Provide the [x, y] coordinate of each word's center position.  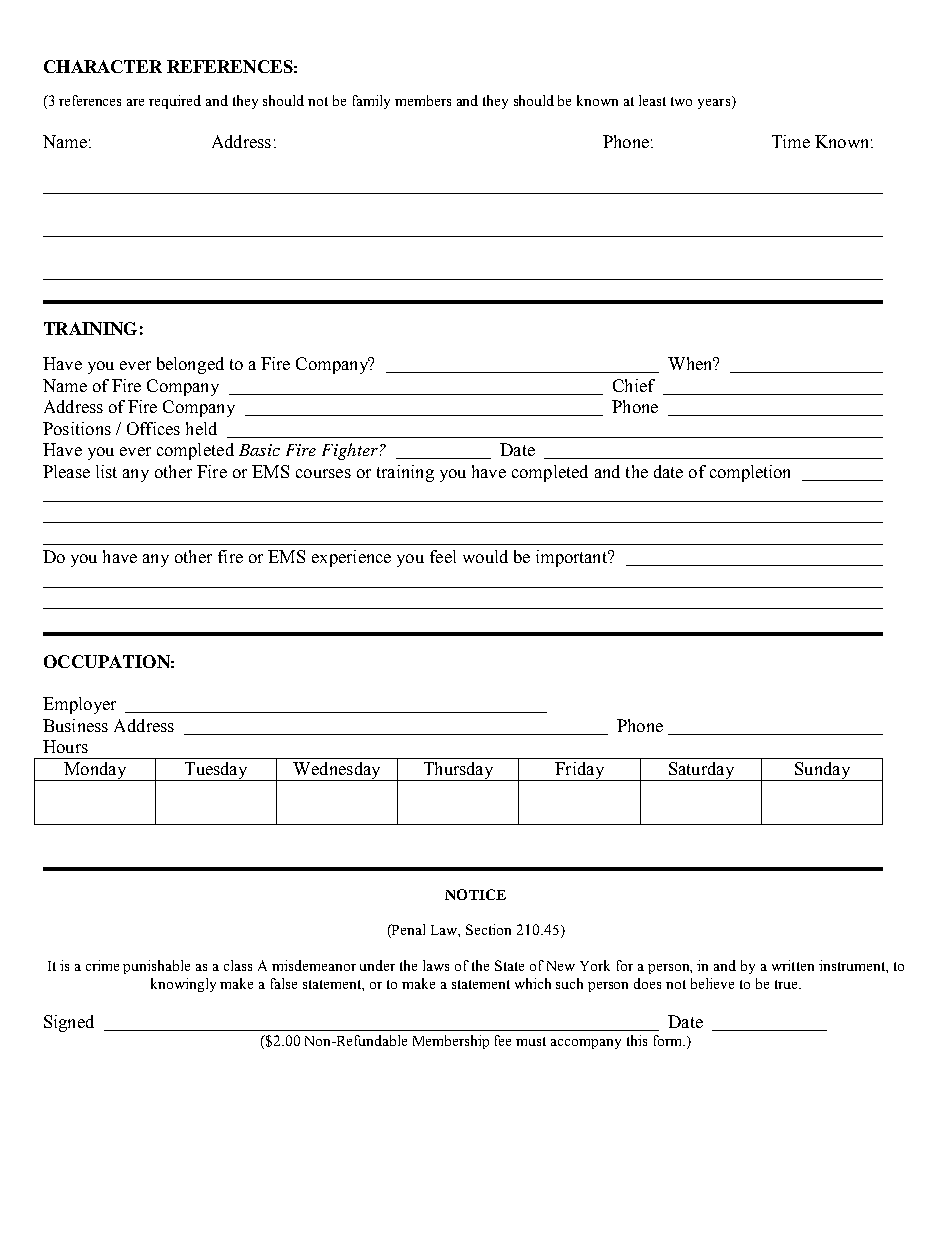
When [691, 363]
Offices [153, 428]
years [715, 102]
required [175, 102]
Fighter [350, 451]
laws [436, 965]
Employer [79, 705]
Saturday [701, 771]
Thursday [458, 771]
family [371, 102]
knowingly [183, 985]
